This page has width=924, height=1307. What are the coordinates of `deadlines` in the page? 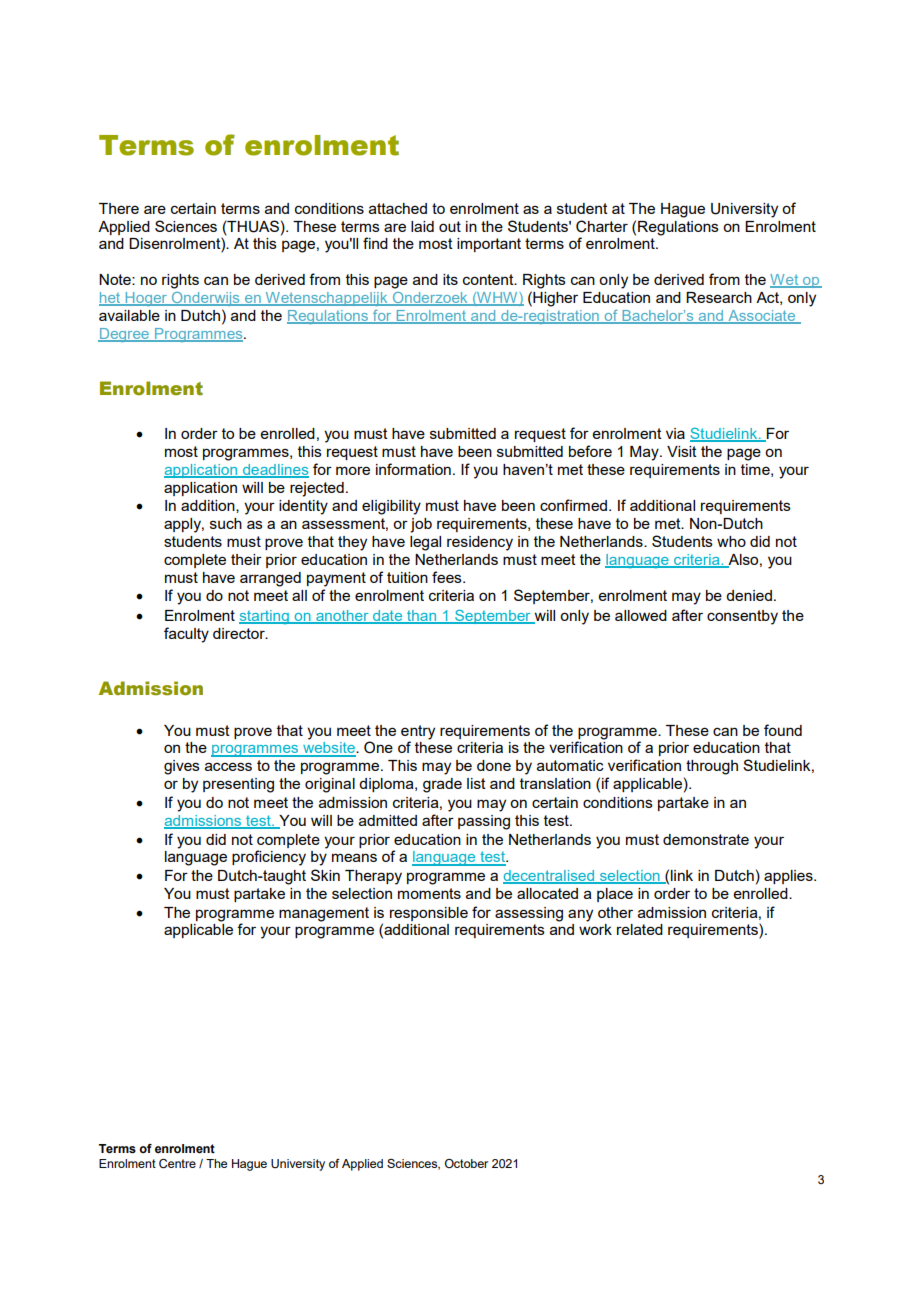 It's located at (274, 470).
